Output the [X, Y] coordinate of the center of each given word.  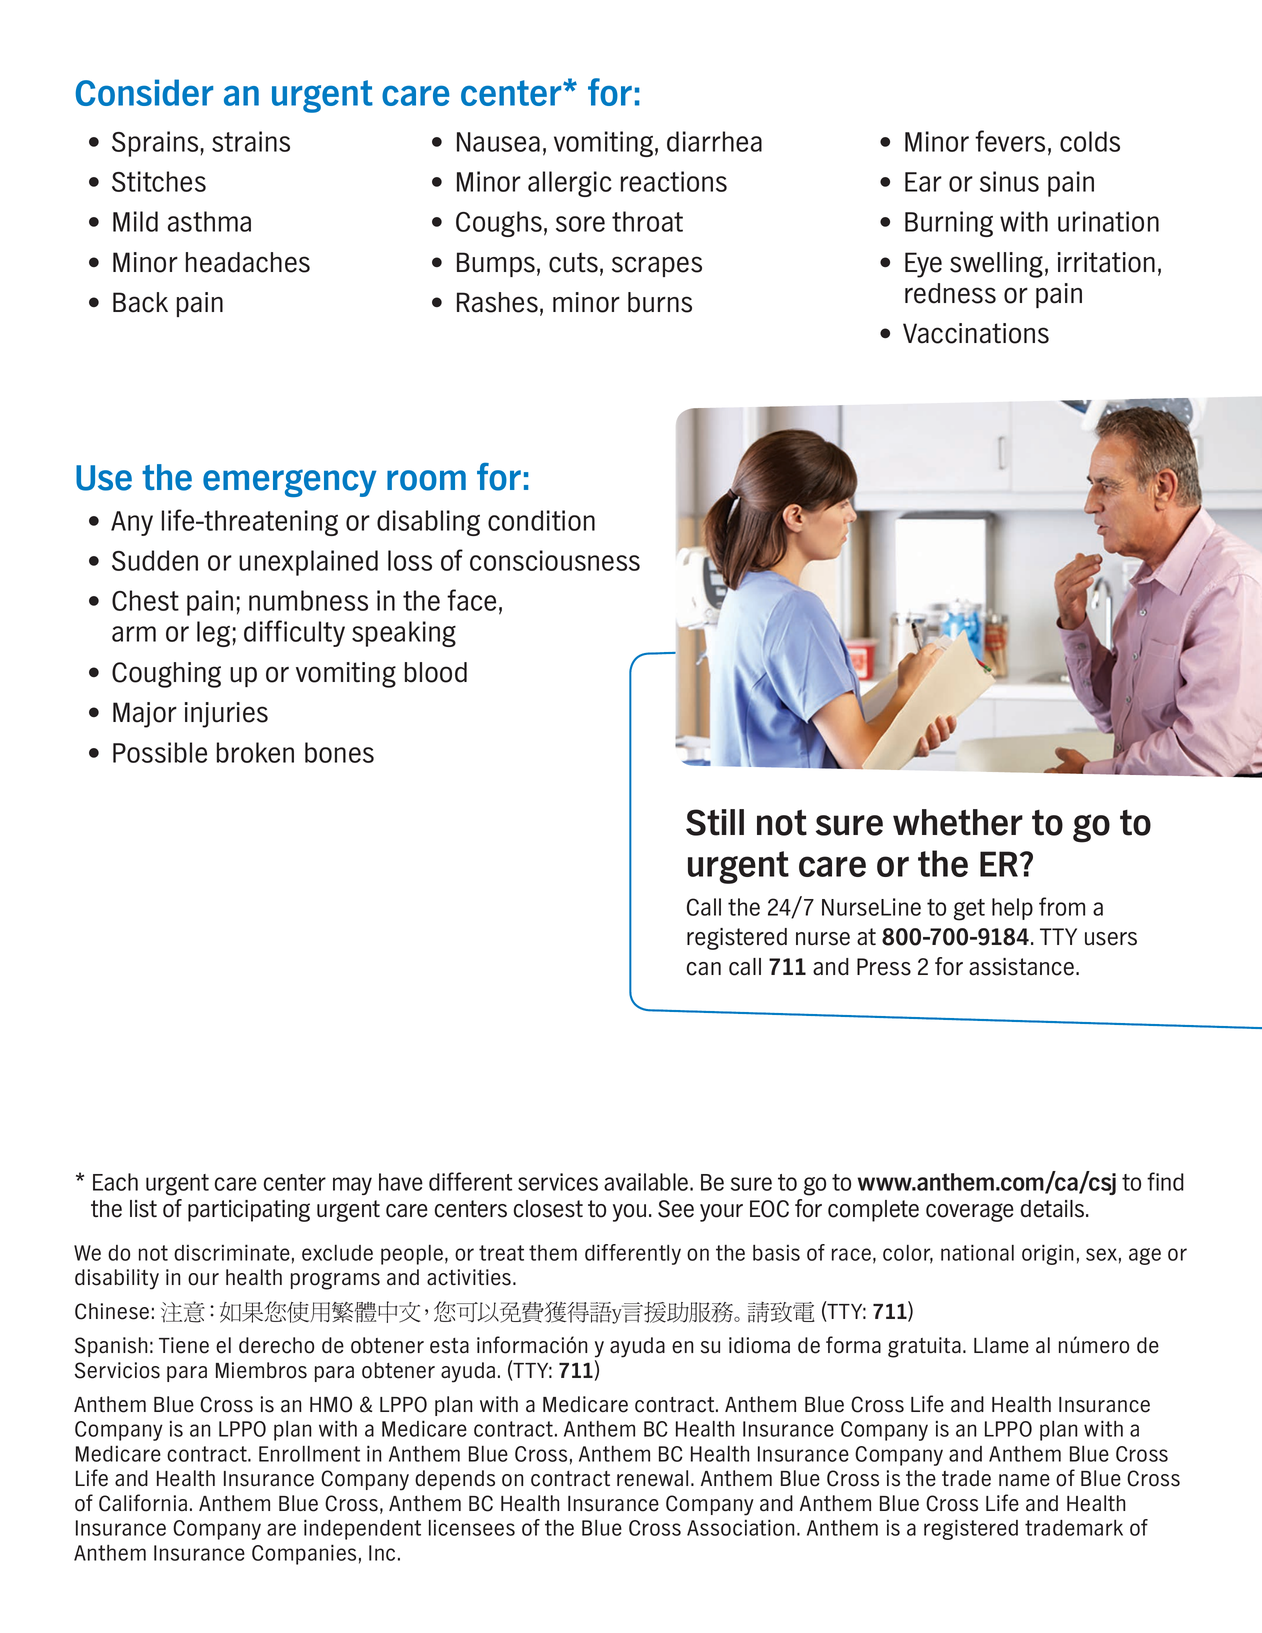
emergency [289, 483]
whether [958, 822]
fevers [1010, 141]
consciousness [555, 560]
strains [251, 141]
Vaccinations [976, 333]
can [704, 969]
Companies [304, 1554]
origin [1048, 1254]
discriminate [232, 1252]
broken [255, 752]
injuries [226, 715]
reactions [674, 181]
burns [660, 302]
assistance [1021, 967]
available [647, 1182]
